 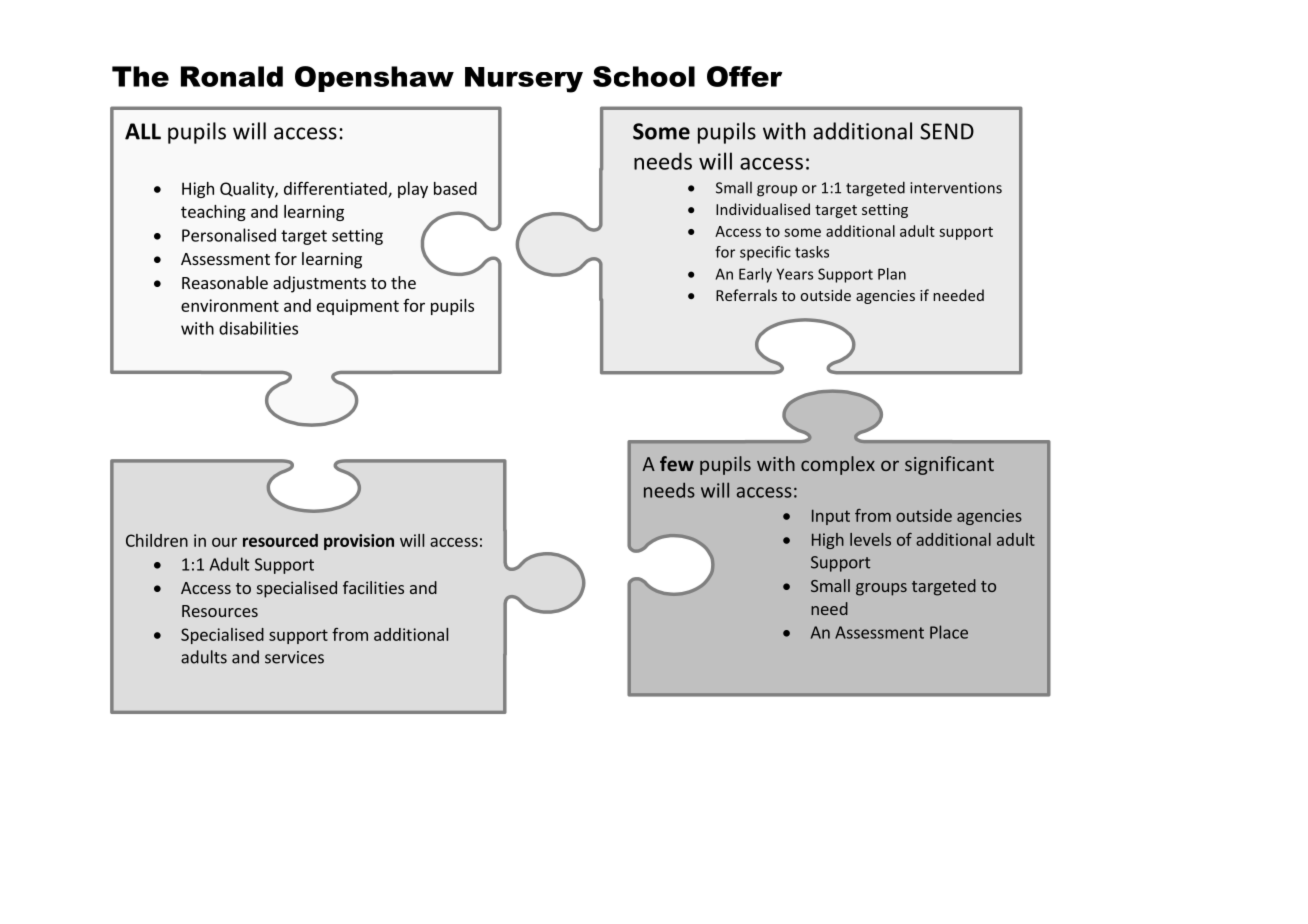 I want to click on Referrals, so click(x=746, y=295).
